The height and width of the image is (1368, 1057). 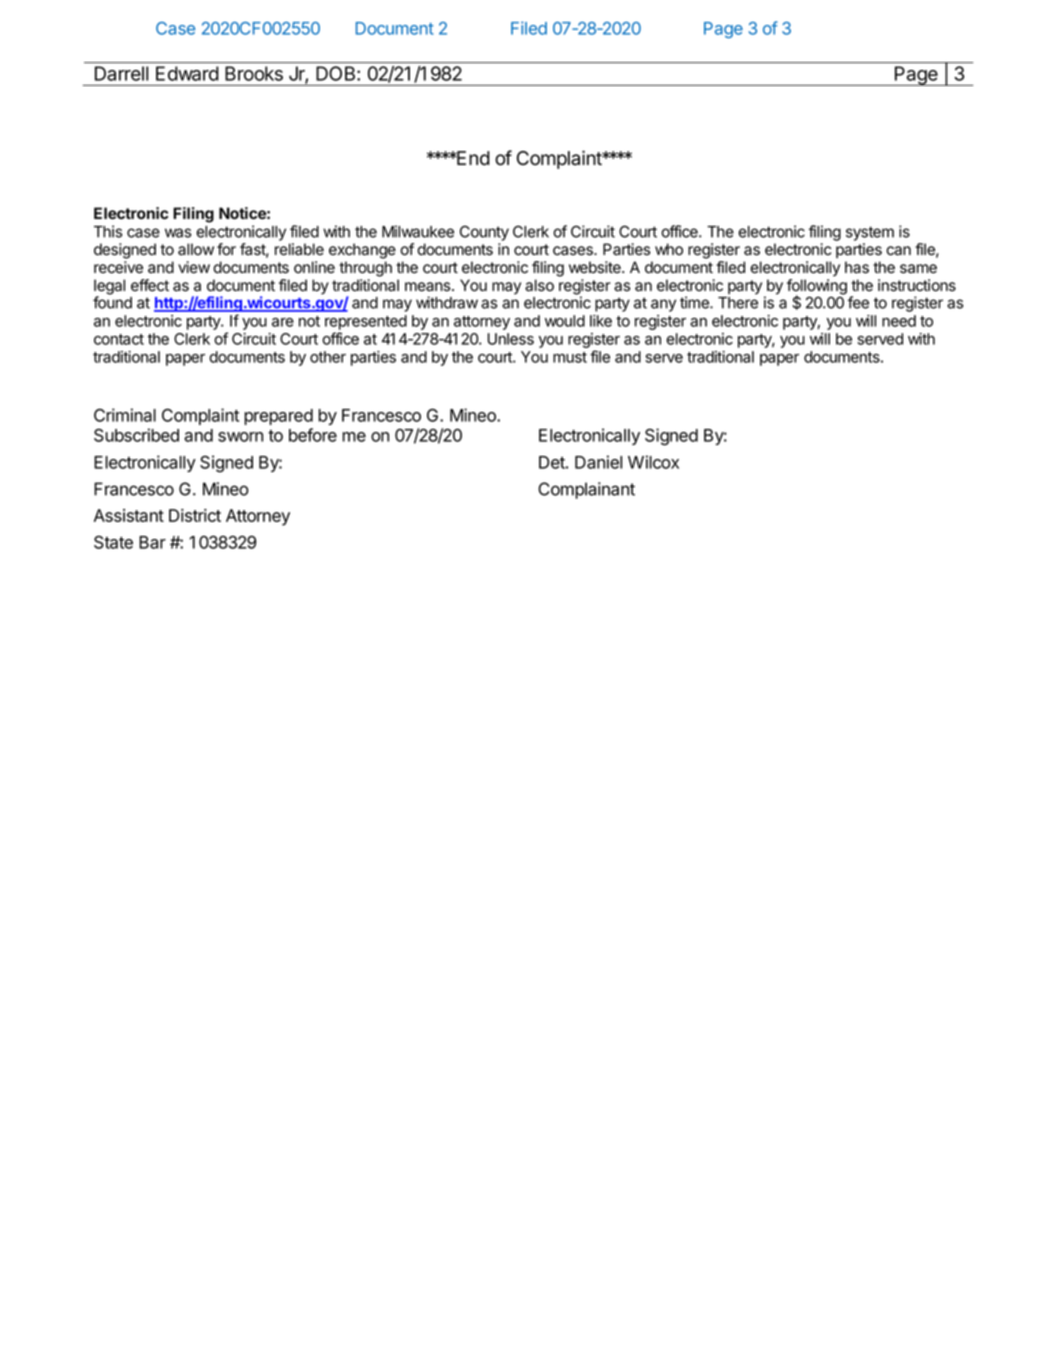 I want to click on system, so click(x=870, y=233).
